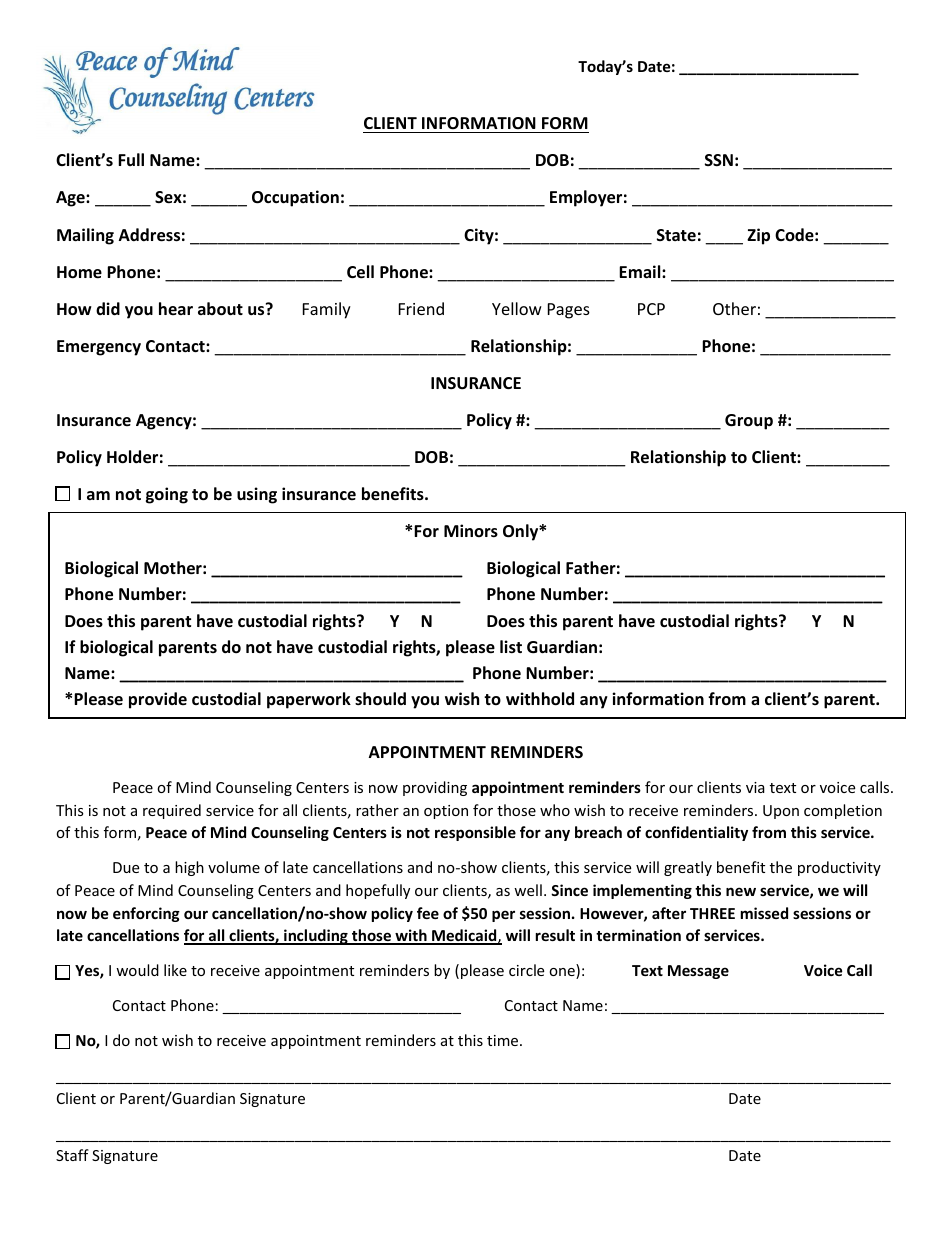 This document has width=952, height=1233. What do you see at coordinates (85, 236) in the document?
I see `Mailing` at bounding box center [85, 236].
